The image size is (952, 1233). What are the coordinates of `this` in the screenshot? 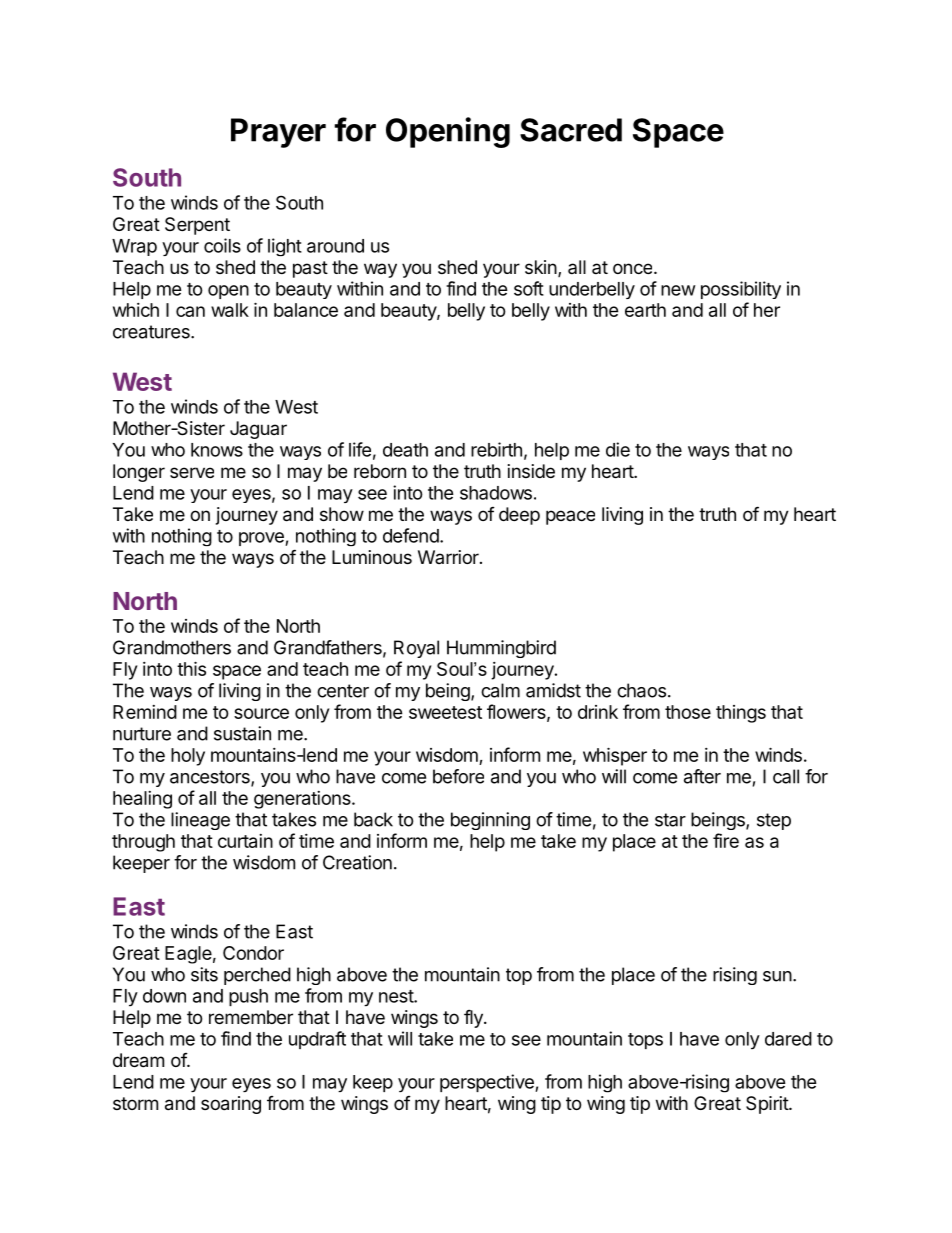 It's located at (191, 668).
